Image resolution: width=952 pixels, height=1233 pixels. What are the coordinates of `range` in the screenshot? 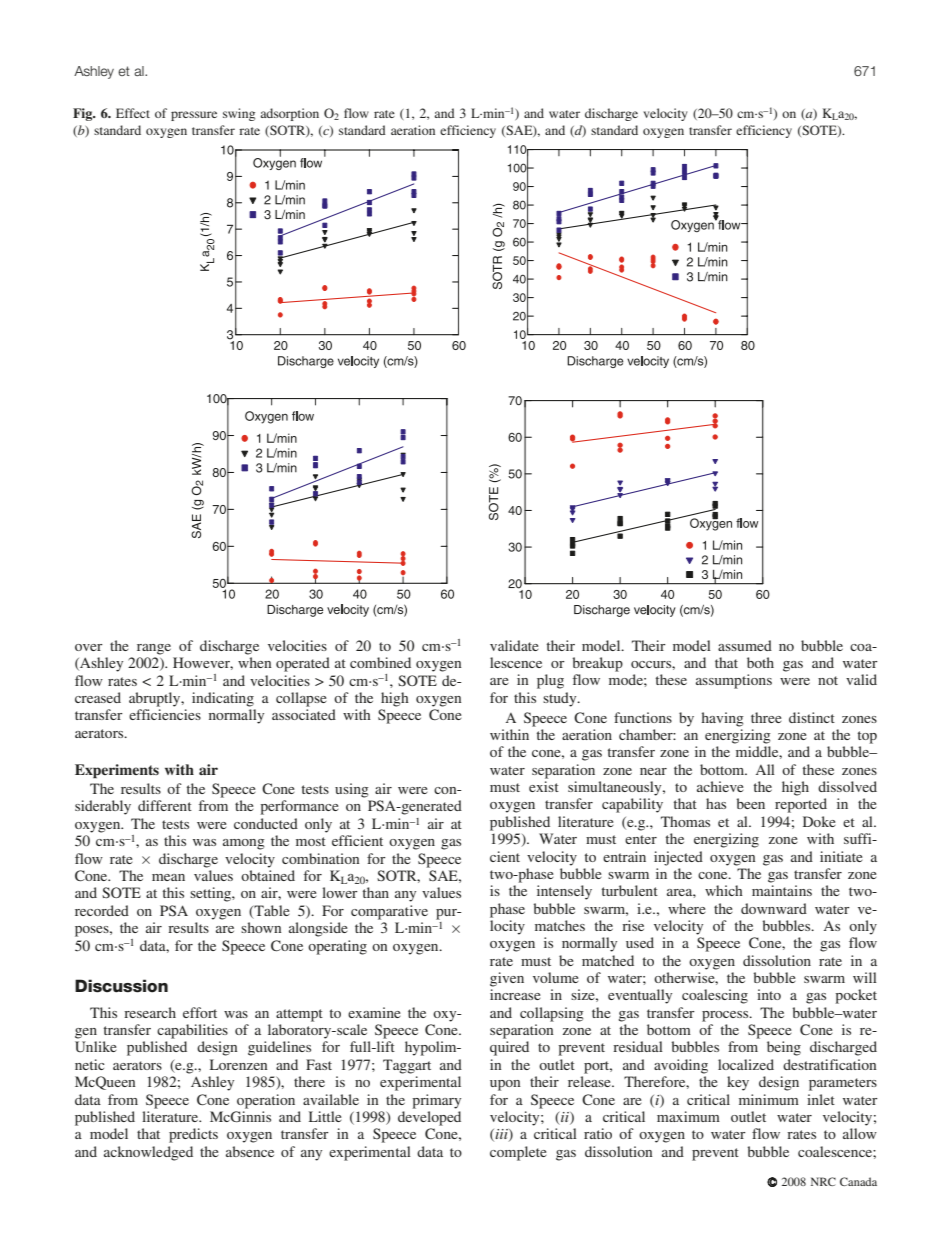 It's located at (154, 649).
